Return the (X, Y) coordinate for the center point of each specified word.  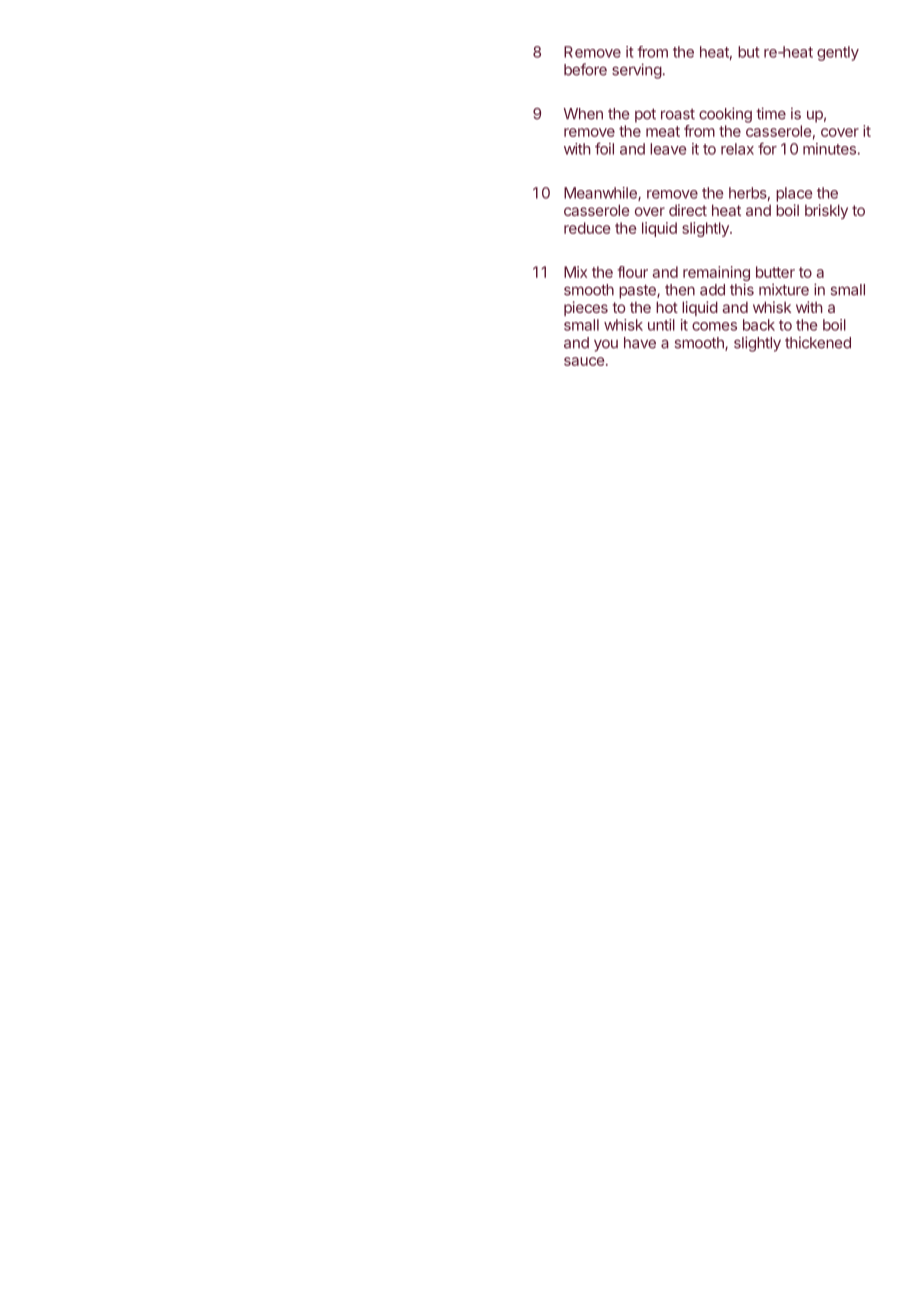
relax (737, 149)
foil (604, 148)
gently (838, 53)
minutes (829, 149)
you (606, 345)
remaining (716, 275)
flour (632, 272)
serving (637, 71)
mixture (784, 289)
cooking (725, 115)
